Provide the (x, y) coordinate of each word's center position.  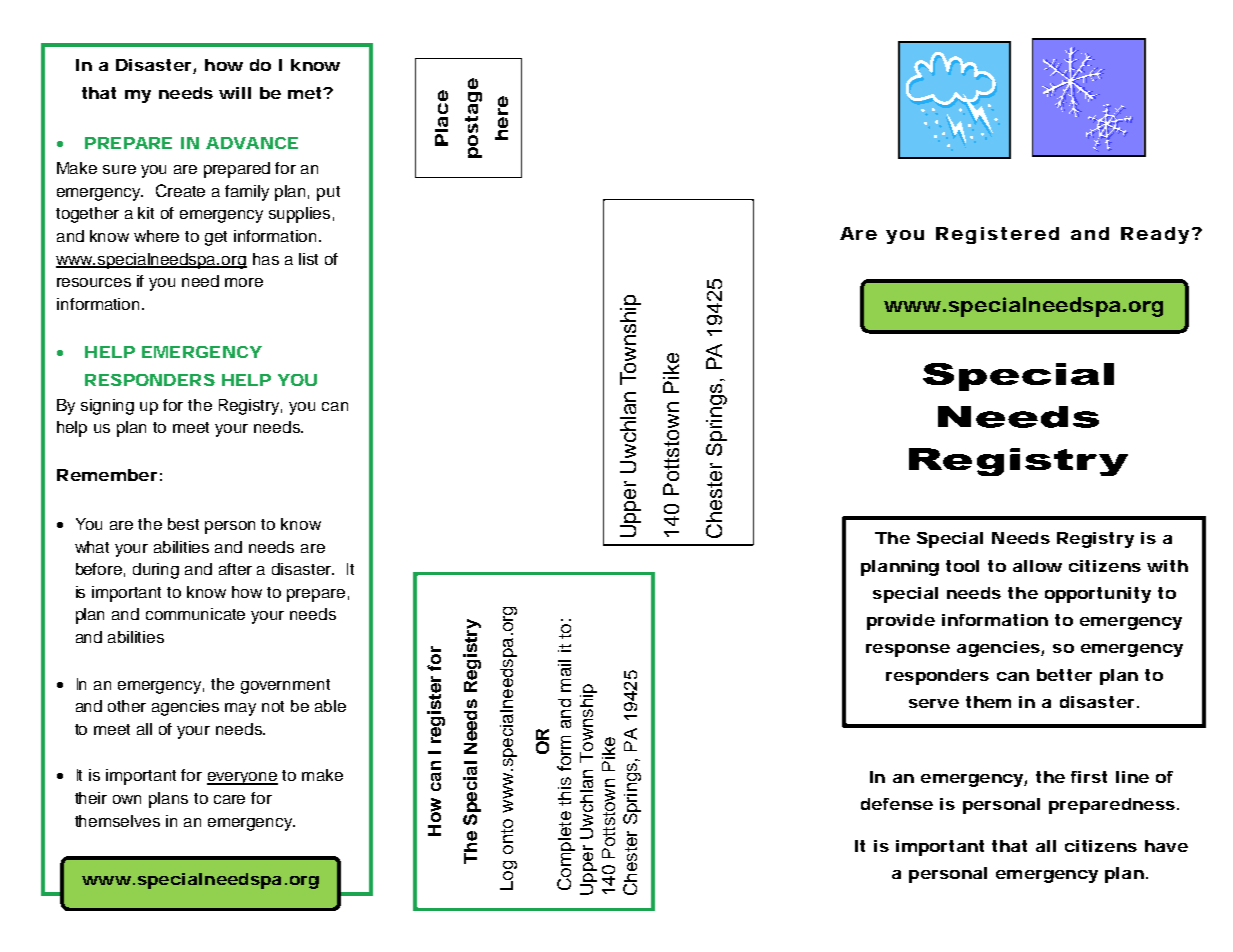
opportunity (1098, 595)
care (229, 799)
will (235, 93)
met (306, 93)
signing (107, 407)
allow (1037, 566)
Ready (1155, 235)
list (308, 259)
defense (897, 804)
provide (901, 622)
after (235, 569)
